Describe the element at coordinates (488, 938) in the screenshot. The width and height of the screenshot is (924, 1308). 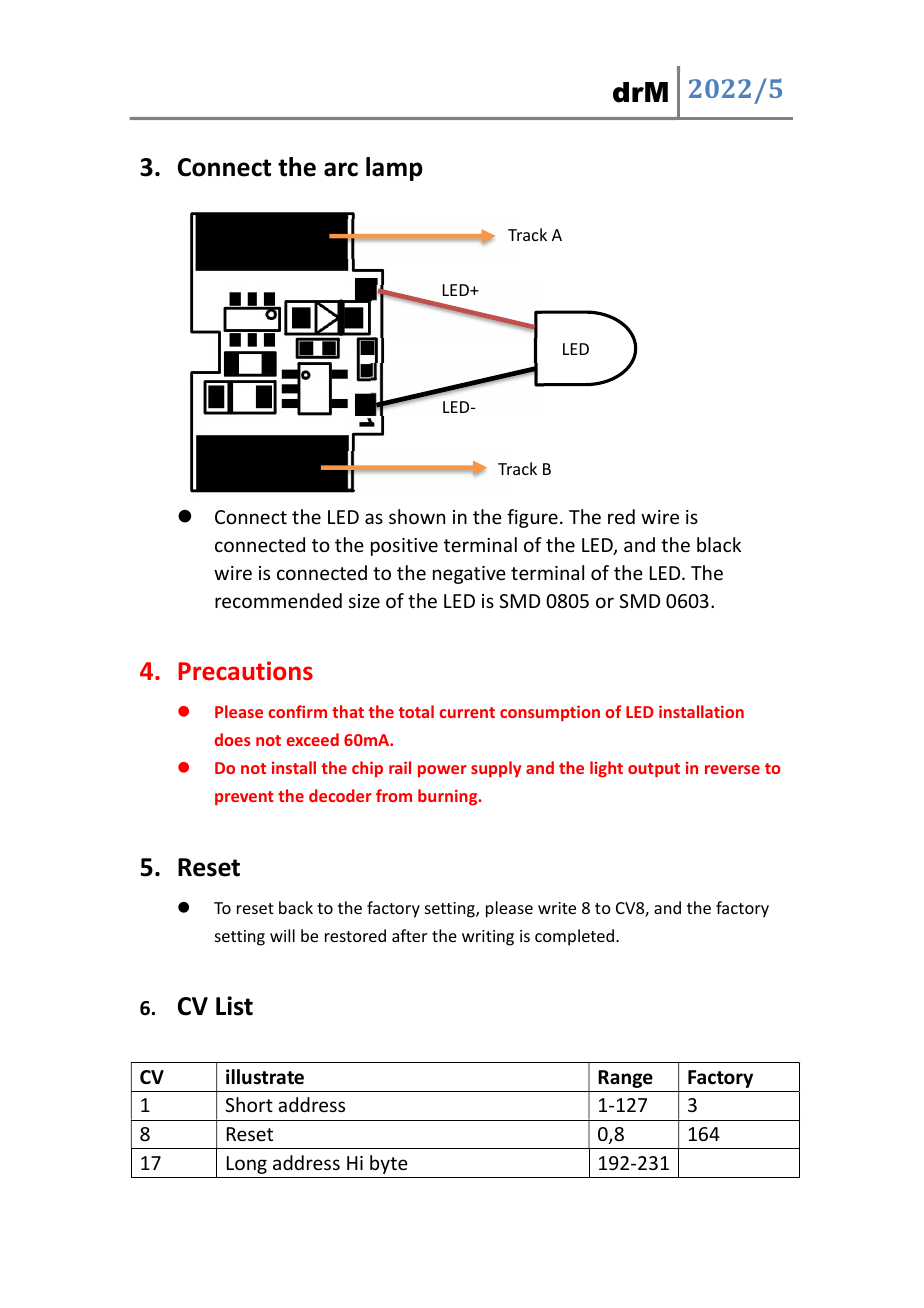
I see `writing` at that location.
